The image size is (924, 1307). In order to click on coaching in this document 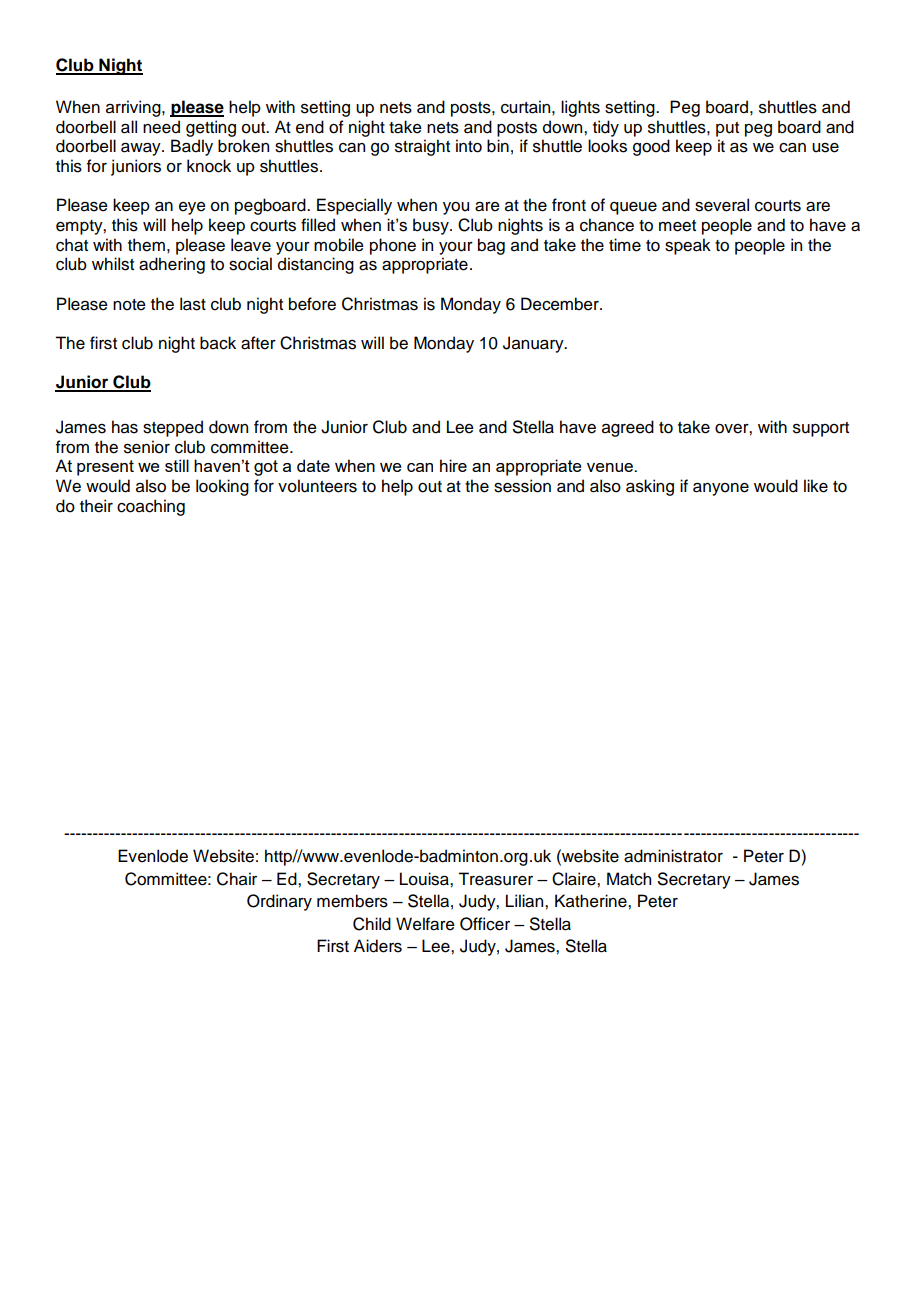, I will do `click(151, 507)`.
